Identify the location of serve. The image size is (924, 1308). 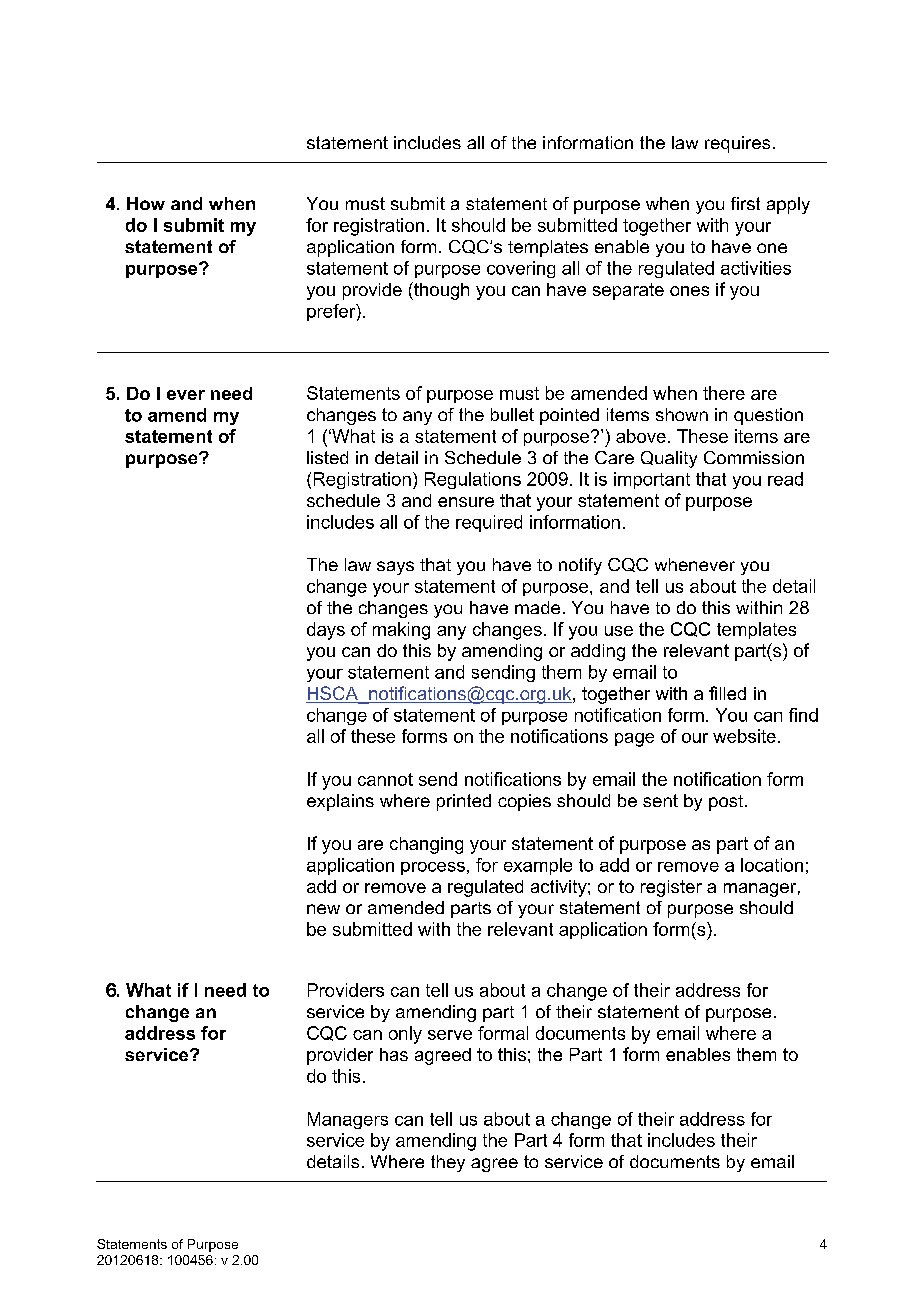
(450, 1035).
